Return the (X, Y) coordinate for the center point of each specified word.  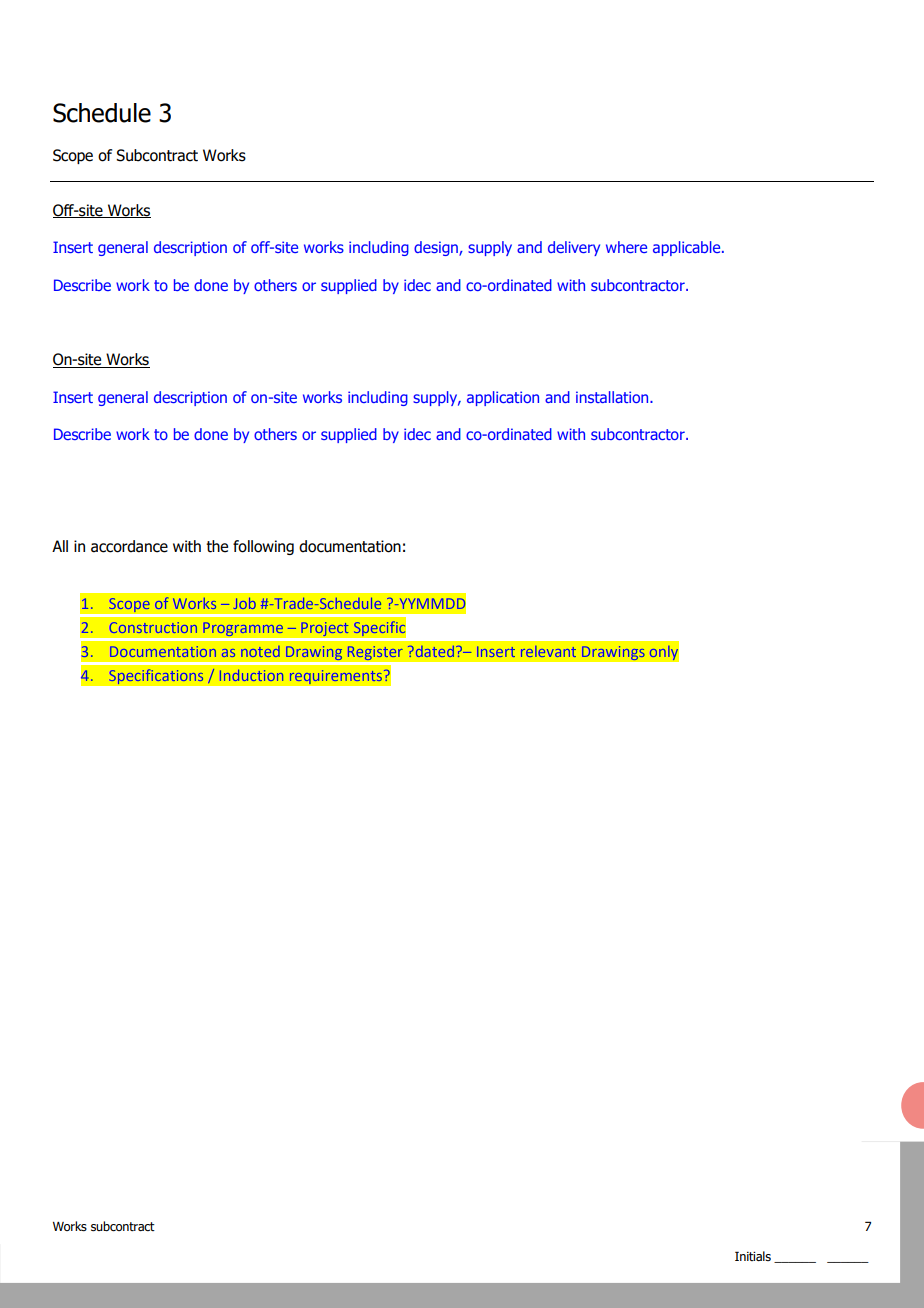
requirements (336, 677)
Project (325, 629)
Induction (252, 675)
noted (260, 651)
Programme (243, 629)
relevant (548, 651)
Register (375, 653)
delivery (574, 248)
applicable (688, 248)
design (437, 248)
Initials (753, 1256)
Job (245, 603)
